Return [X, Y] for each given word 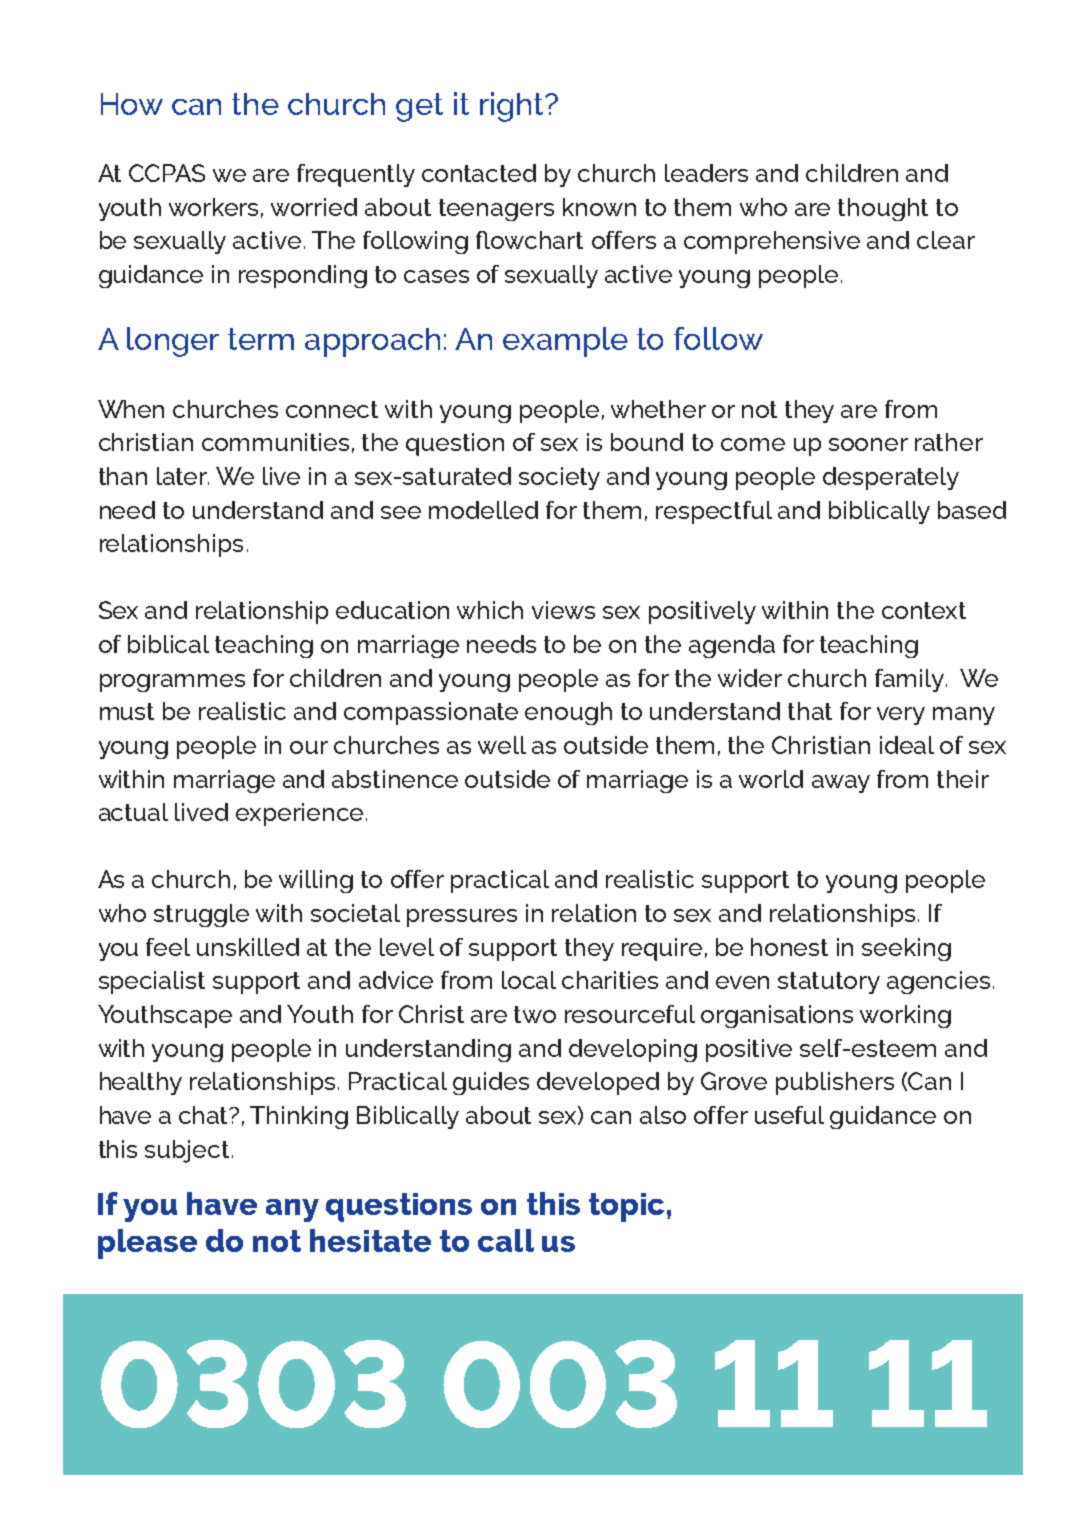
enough [568, 713]
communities [275, 442]
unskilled [248, 947]
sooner [868, 444]
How [132, 104]
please [147, 1244]
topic [626, 1207]
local [529, 980]
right [513, 107]
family [911, 680]
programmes [172, 683]
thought [883, 209]
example [565, 342]
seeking [906, 949]
